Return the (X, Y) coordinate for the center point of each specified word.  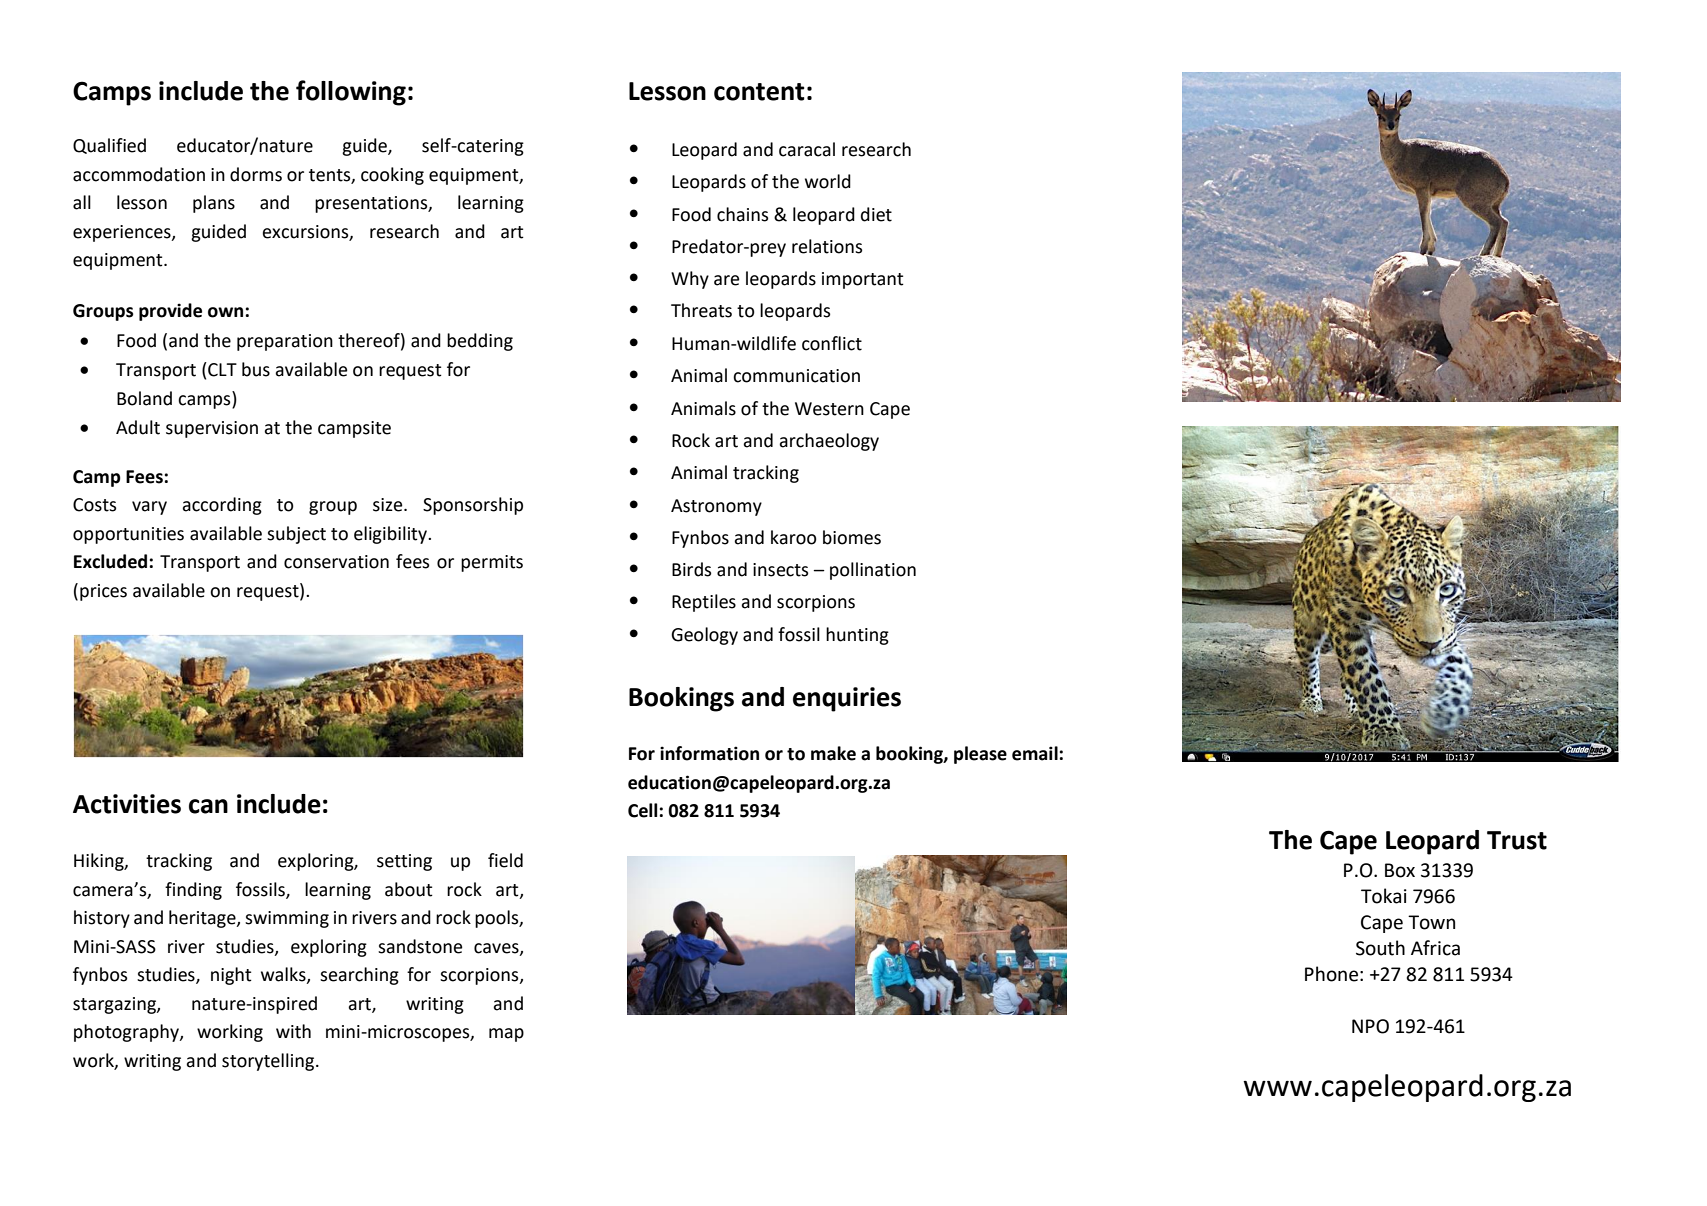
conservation (336, 562)
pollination (873, 571)
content (759, 92)
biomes (852, 537)
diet (876, 214)
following (351, 93)
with (293, 1031)
